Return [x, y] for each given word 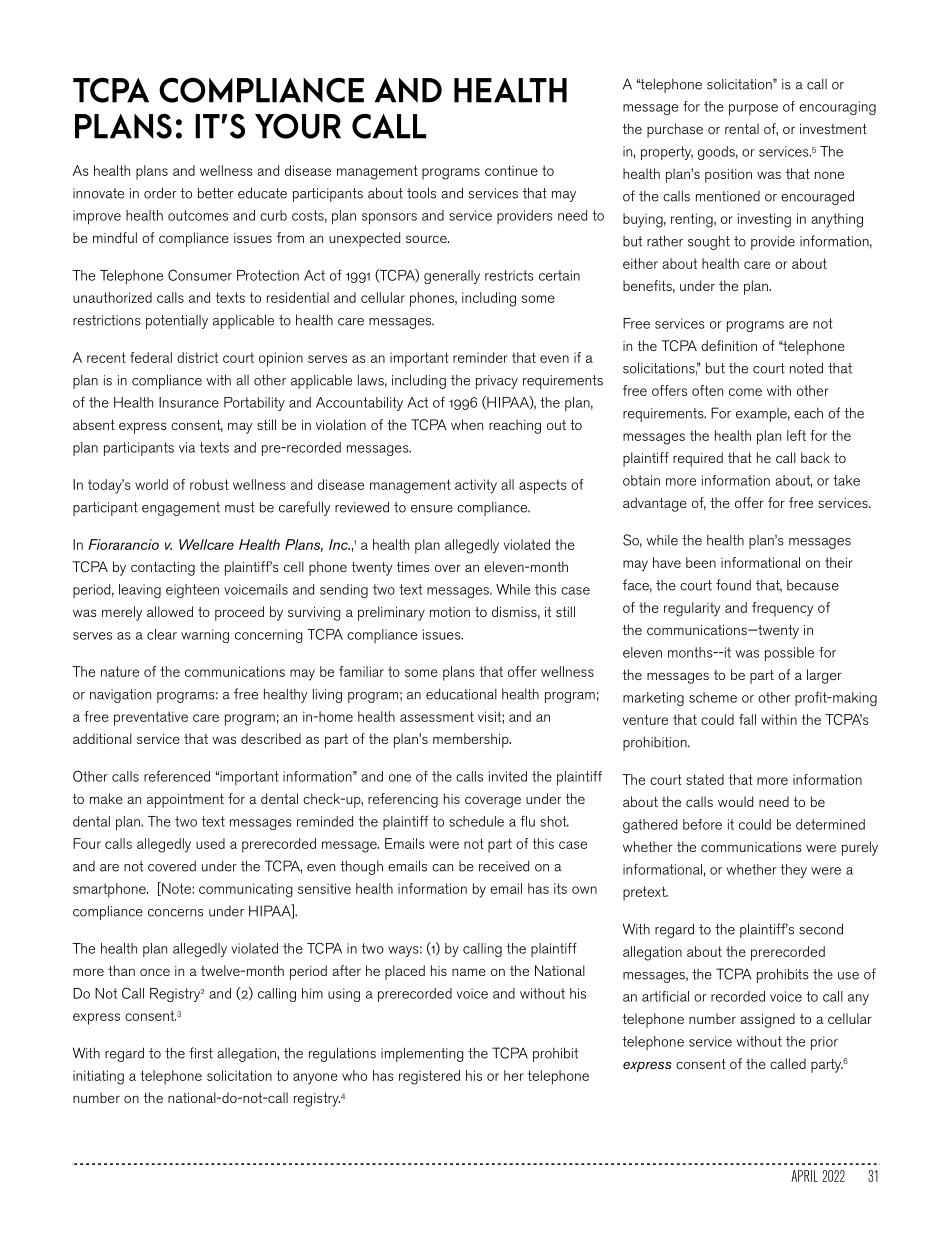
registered [429, 1077]
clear [162, 634]
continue [511, 170]
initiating [98, 1077]
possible [789, 654]
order [160, 193]
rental [742, 128]
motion [450, 612]
